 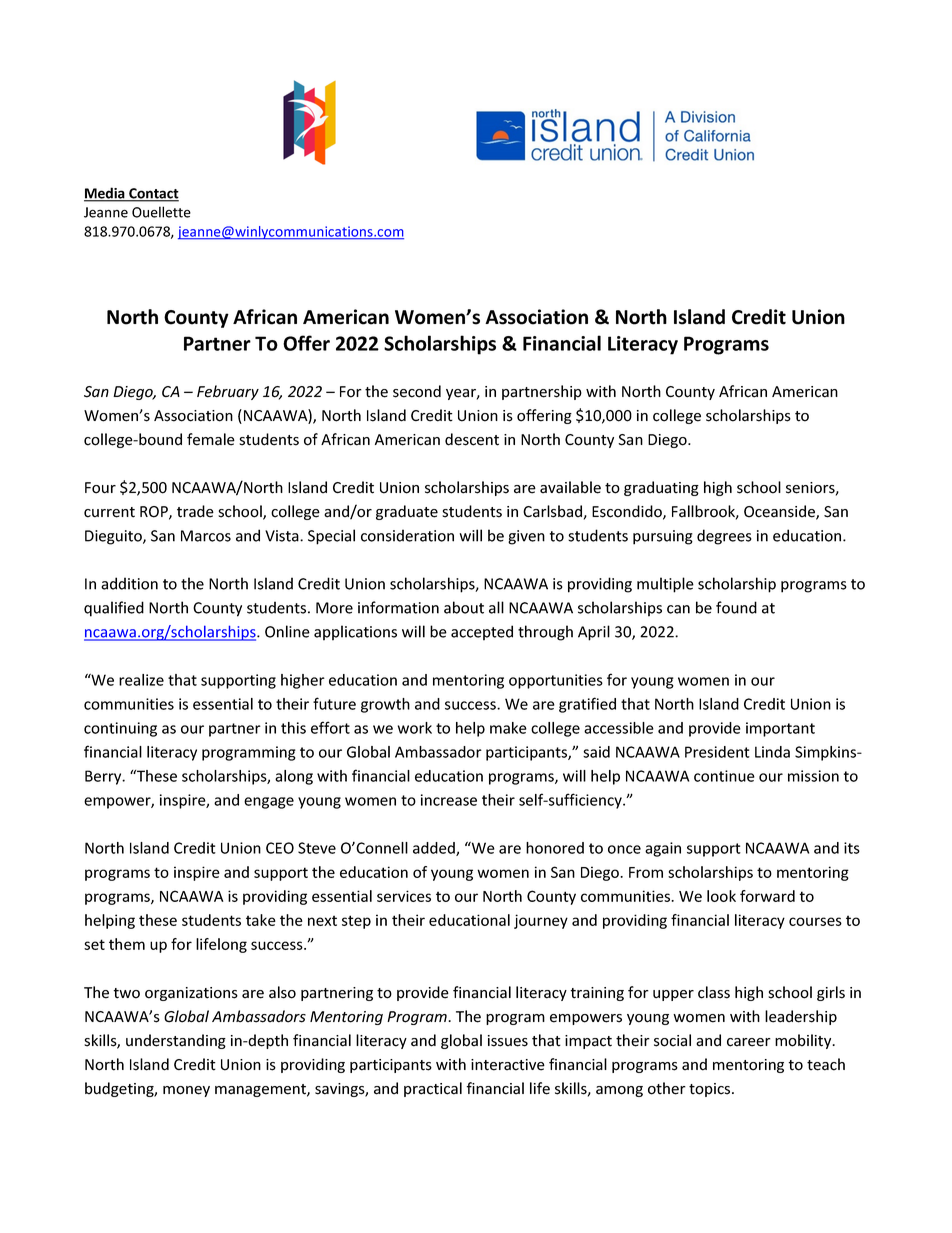 I want to click on degrees, so click(x=724, y=537).
